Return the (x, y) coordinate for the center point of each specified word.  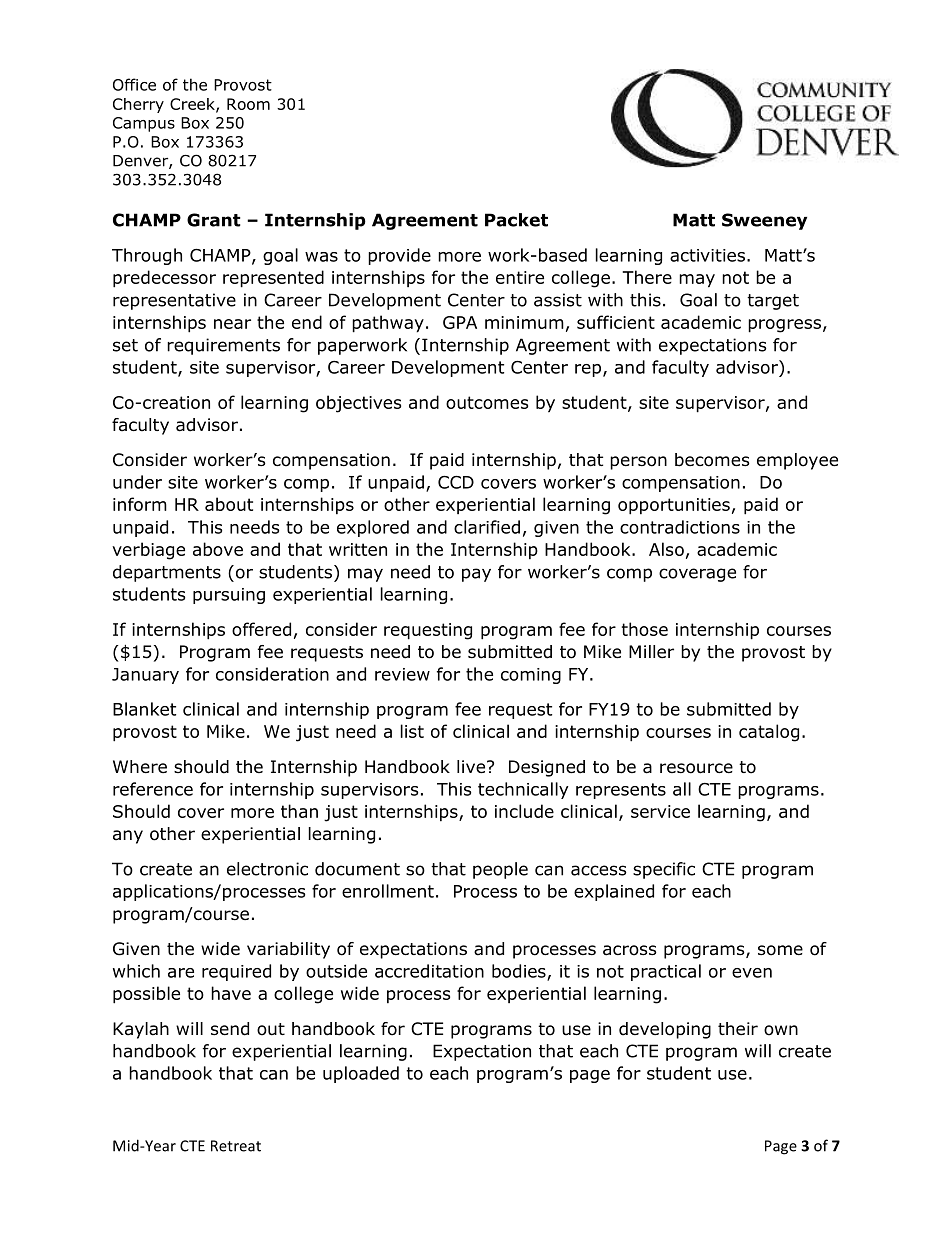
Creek (193, 105)
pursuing (229, 596)
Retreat (236, 1146)
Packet (516, 220)
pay (476, 575)
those (645, 629)
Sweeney (764, 221)
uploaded (361, 1074)
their (738, 1028)
